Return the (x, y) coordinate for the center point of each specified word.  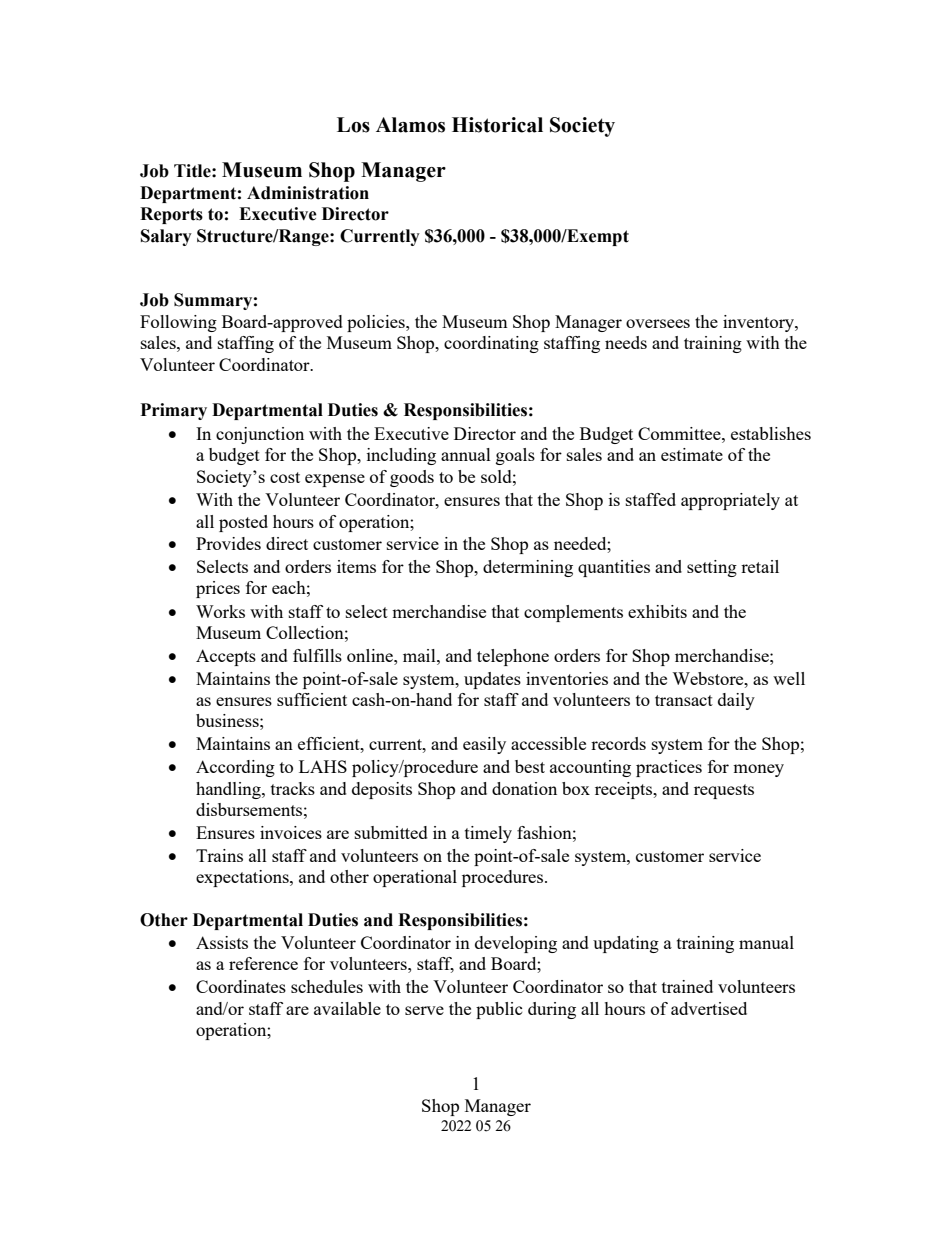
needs (626, 342)
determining (528, 568)
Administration (308, 193)
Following (178, 323)
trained (687, 986)
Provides (228, 543)
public (499, 1010)
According (235, 768)
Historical (497, 125)
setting (712, 568)
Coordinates (241, 986)
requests (724, 791)
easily (484, 745)
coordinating (491, 344)
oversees (658, 323)
